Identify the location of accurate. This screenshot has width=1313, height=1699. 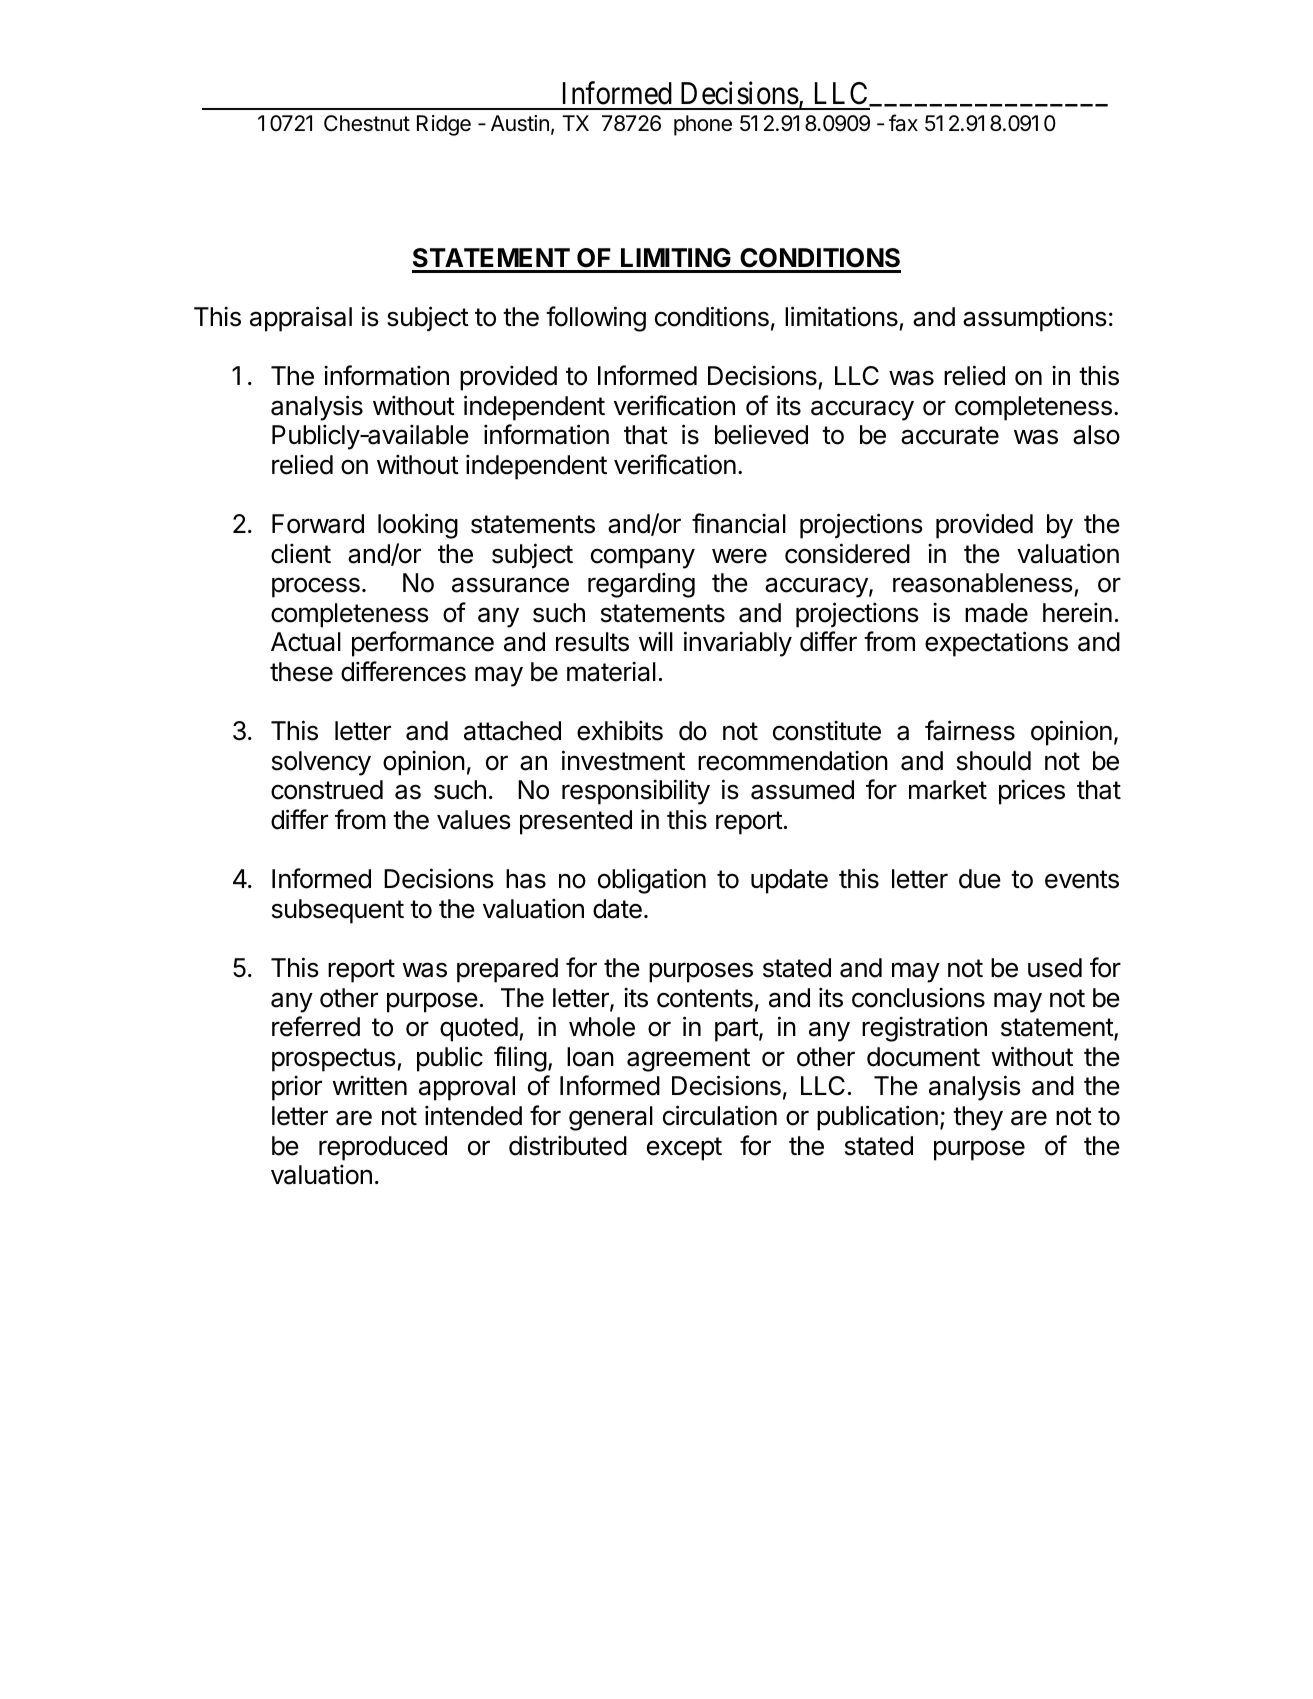
(950, 435).
